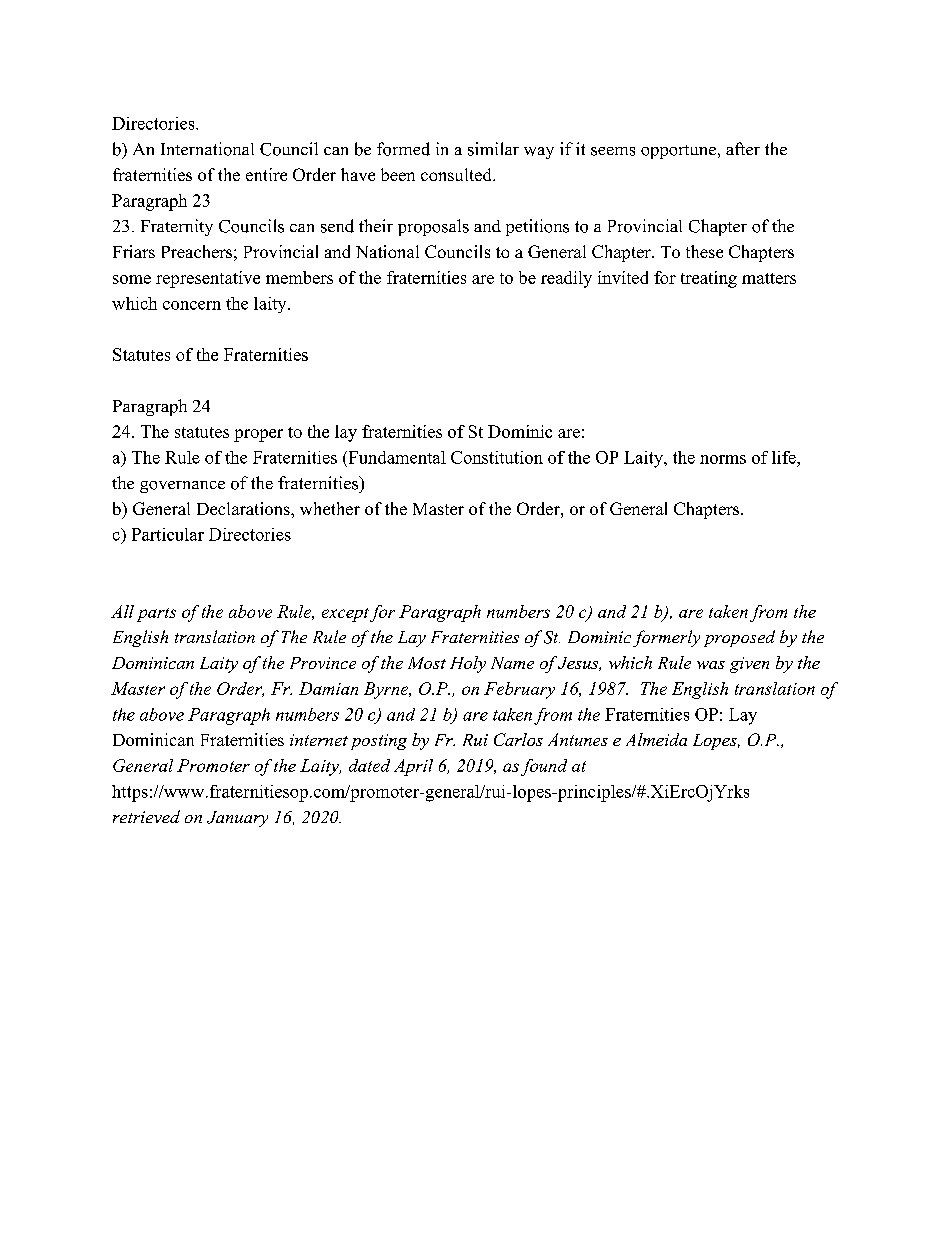 The height and width of the screenshot is (1233, 952). What do you see at coordinates (457, 174) in the screenshot?
I see `consulted` at bounding box center [457, 174].
